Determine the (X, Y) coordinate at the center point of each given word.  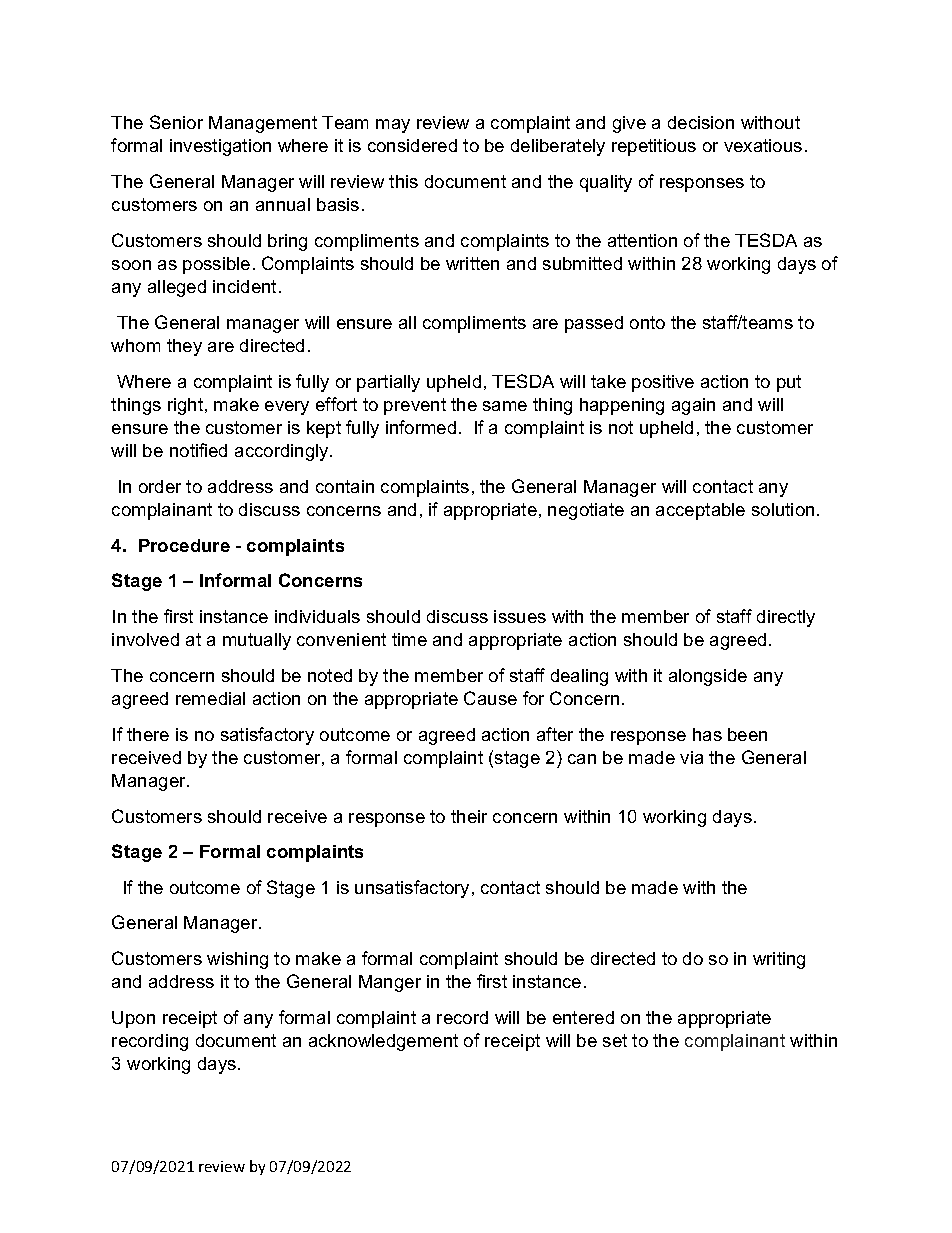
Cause (490, 698)
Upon (133, 1019)
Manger (390, 983)
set (615, 1040)
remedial (210, 698)
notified (198, 450)
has (707, 734)
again (693, 406)
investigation (220, 147)
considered (412, 145)
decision (701, 122)
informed (421, 427)
